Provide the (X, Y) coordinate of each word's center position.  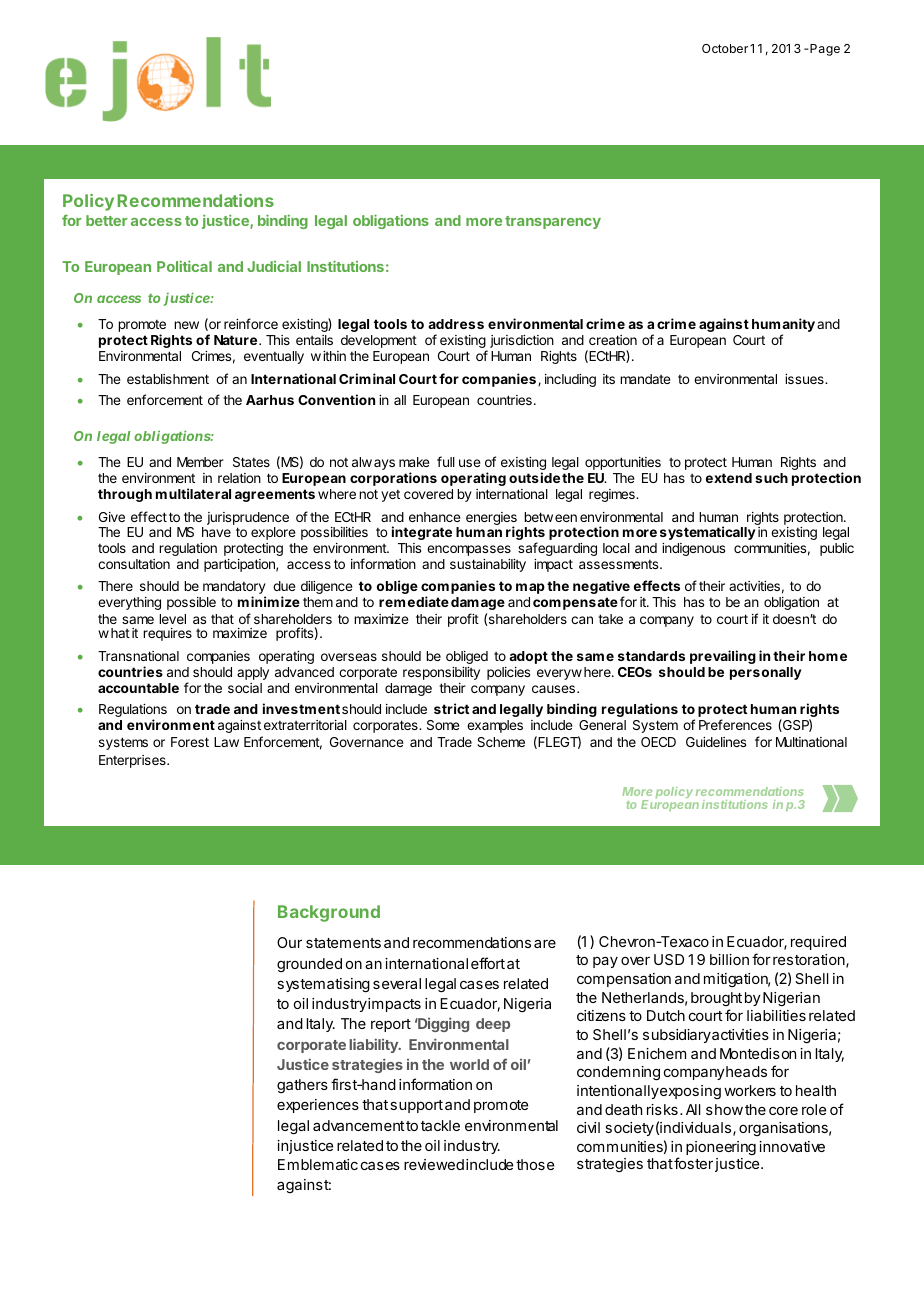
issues (805, 379)
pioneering (721, 1148)
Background (329, 913)
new (186, 325)
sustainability (488, 565)
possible (191, 603)
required (818, 943)
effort (488, 963)
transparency (553, 222)
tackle (440, 1125)
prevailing (723, 657)
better (106, 220)
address (456, 324)
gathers (302, 1086)
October (725, 48)
